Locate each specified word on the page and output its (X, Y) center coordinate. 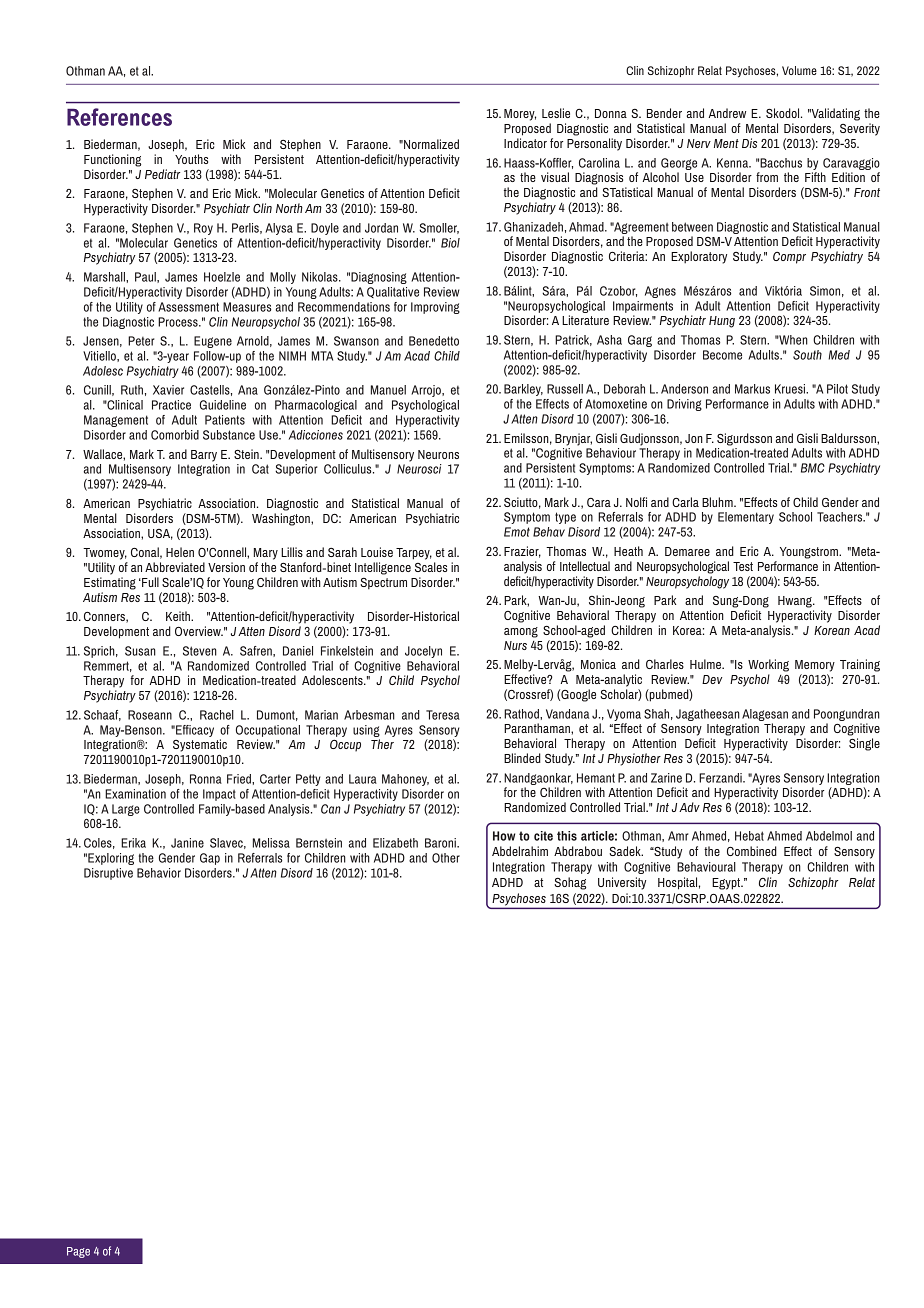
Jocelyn (423, 652)
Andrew (727, 113)
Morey (520, 115)
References (119, 117)
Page (78, 1252)
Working (768, 665)
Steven (200, 651)
